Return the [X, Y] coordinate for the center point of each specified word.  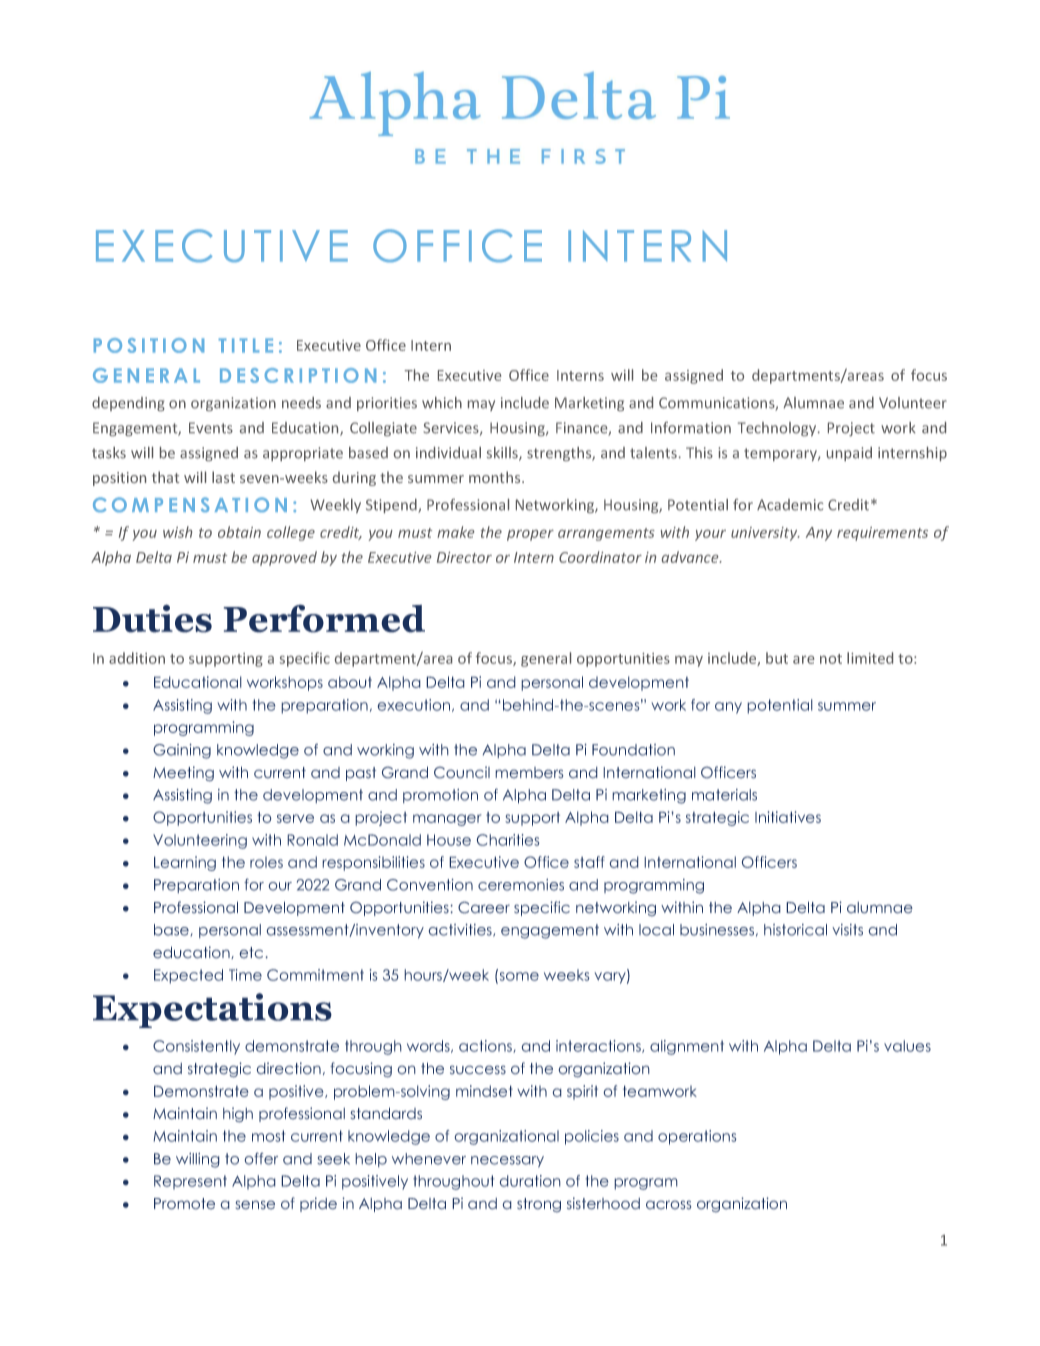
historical [795, 930]
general [546, 659]
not [831, 659]
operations [697, 1137]
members [529, 773]
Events [211, 428]
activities [461, 930]
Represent [190, 1182]
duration [530, 1181]
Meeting [183, 774]
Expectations [212, 1010]
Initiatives [788, 817]
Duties [152, 618]
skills [503, 454]
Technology [778, 429]
